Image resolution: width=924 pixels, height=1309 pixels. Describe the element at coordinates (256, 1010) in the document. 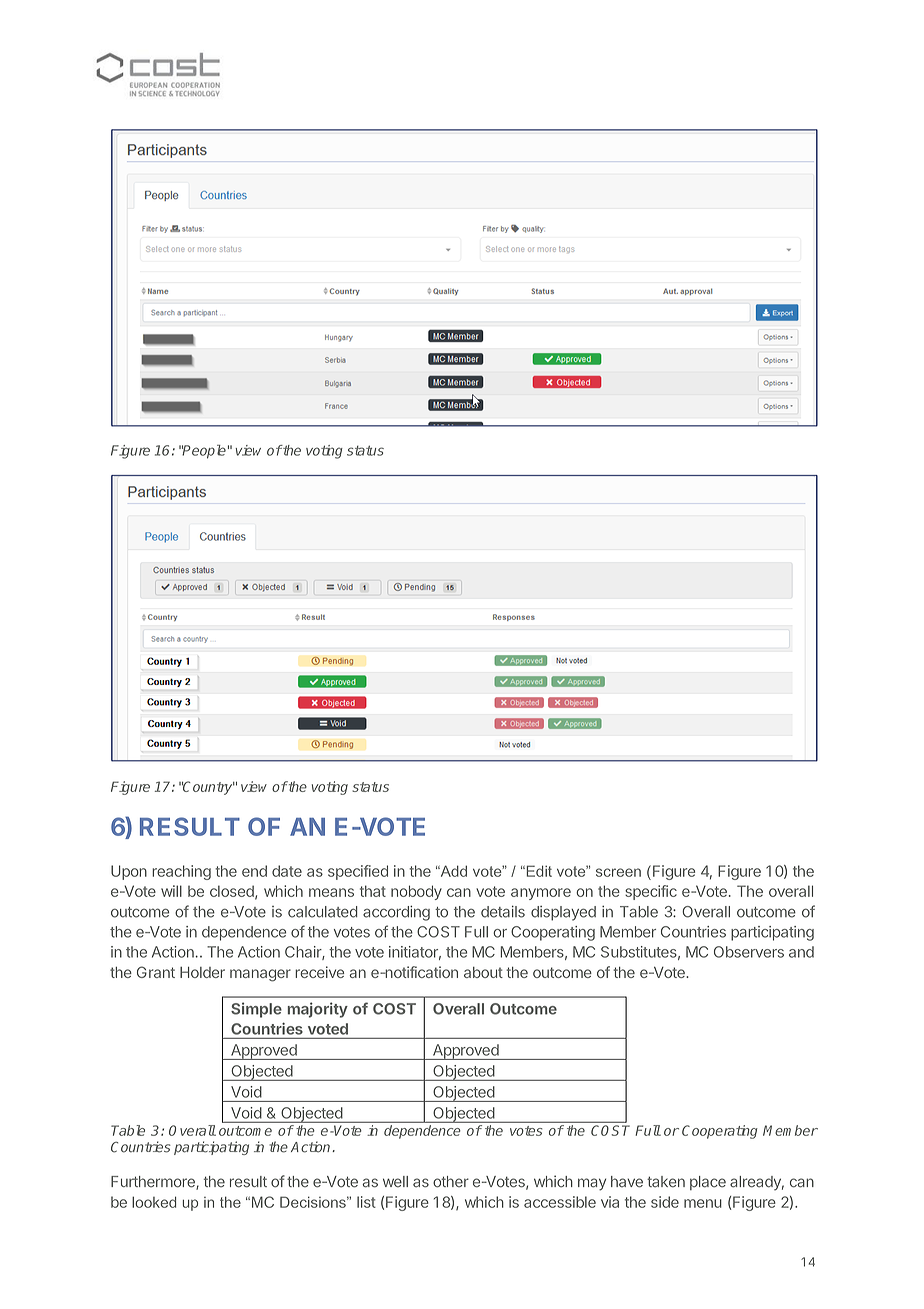

I see `Simple` at that location.
